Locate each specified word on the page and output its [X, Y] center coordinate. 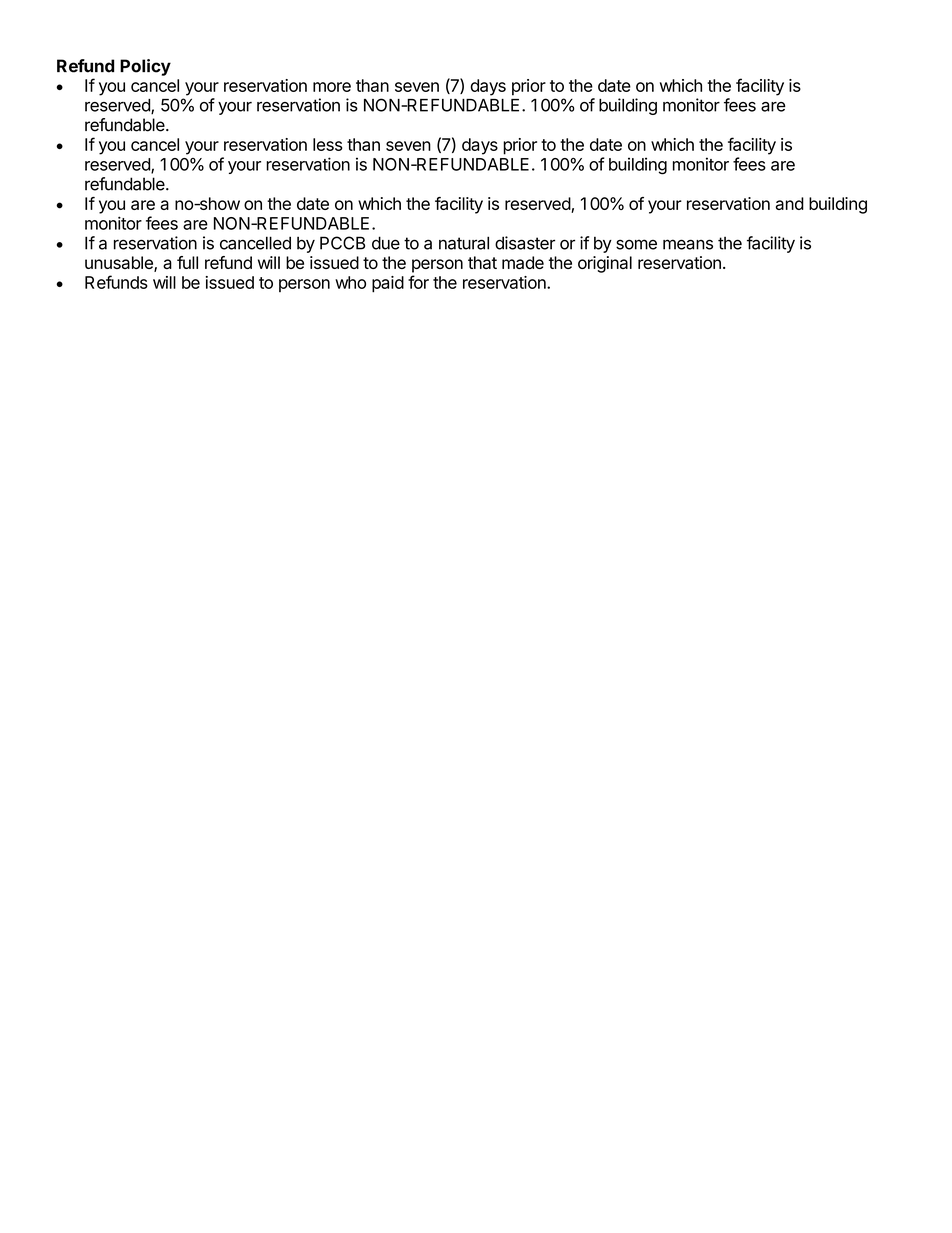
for [418, 282]
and [790, 203]
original [605, 264]
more [332, 87]
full [187, 262]
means [688, 244]
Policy [145, 67]
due [386, 243]
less [327, 144]
